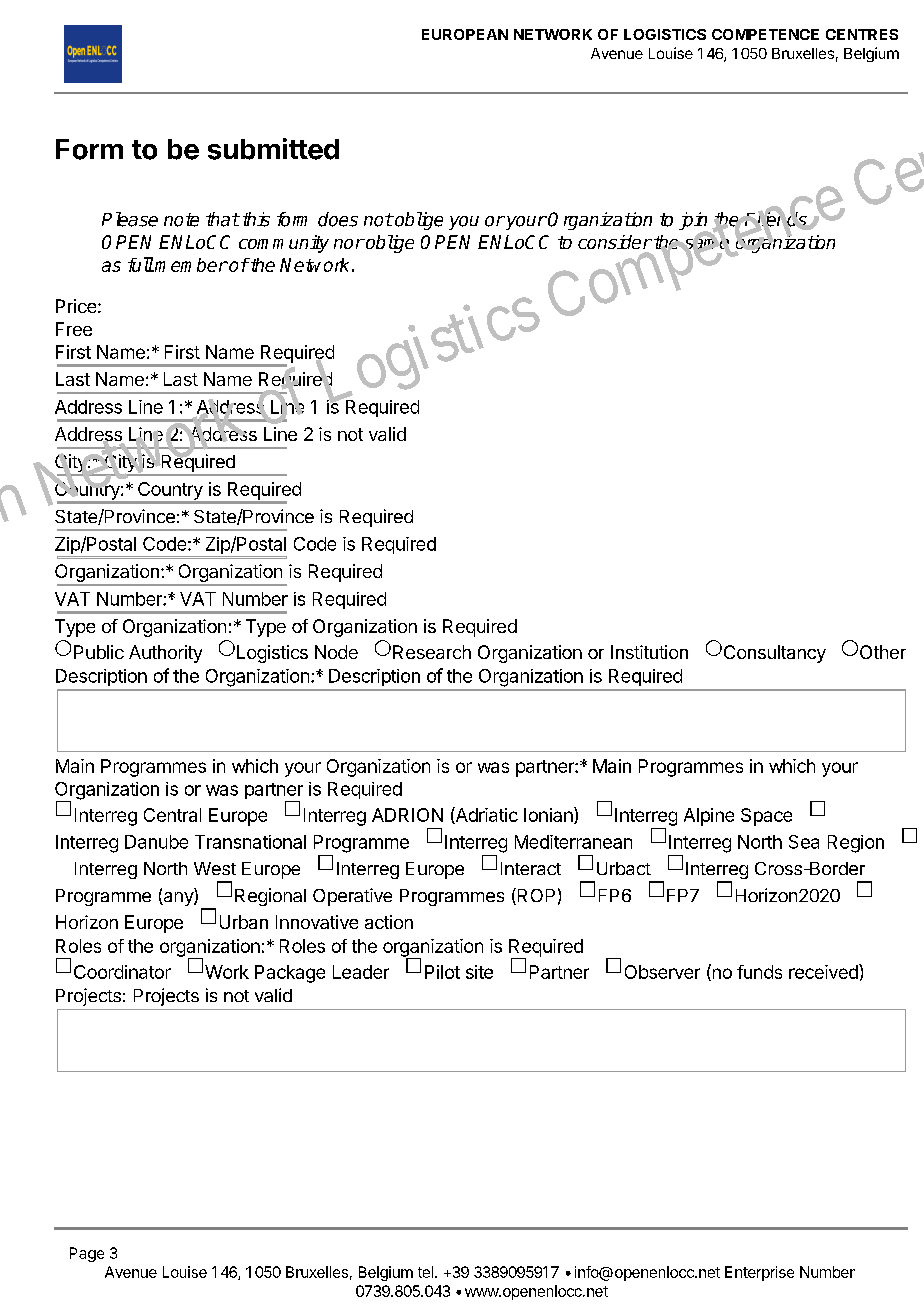 Image resolution: width=924 pixels, height=1308 pixels. I want to click on join, so click(694, 222).
